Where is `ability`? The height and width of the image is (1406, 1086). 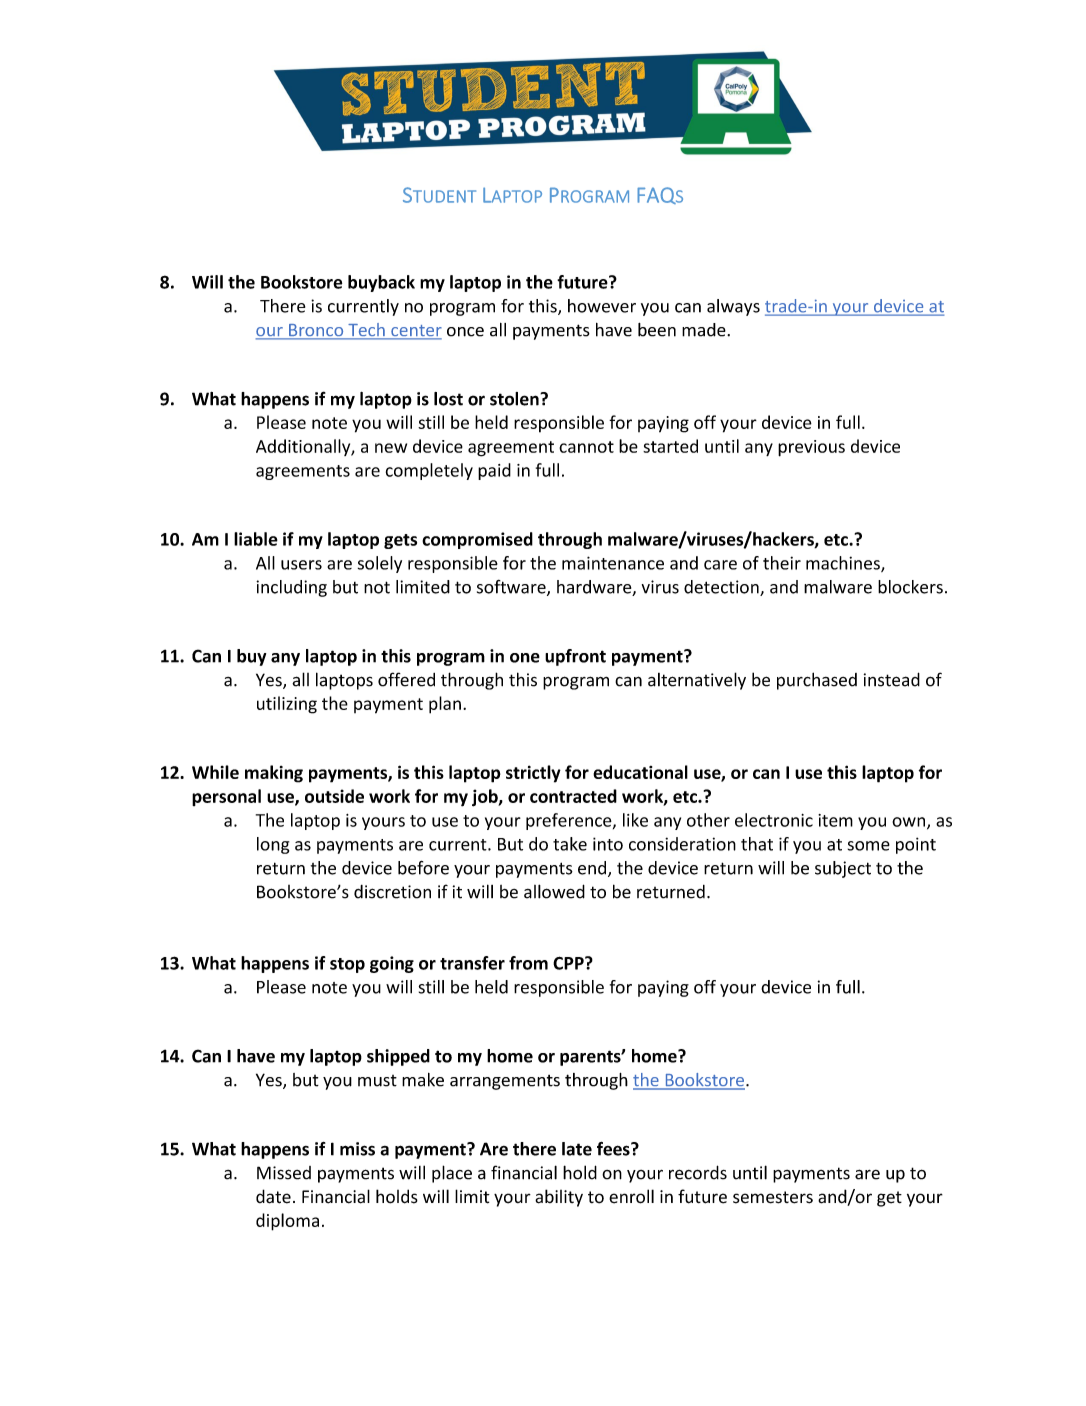 ability is located at coordinates (559, 1198).
